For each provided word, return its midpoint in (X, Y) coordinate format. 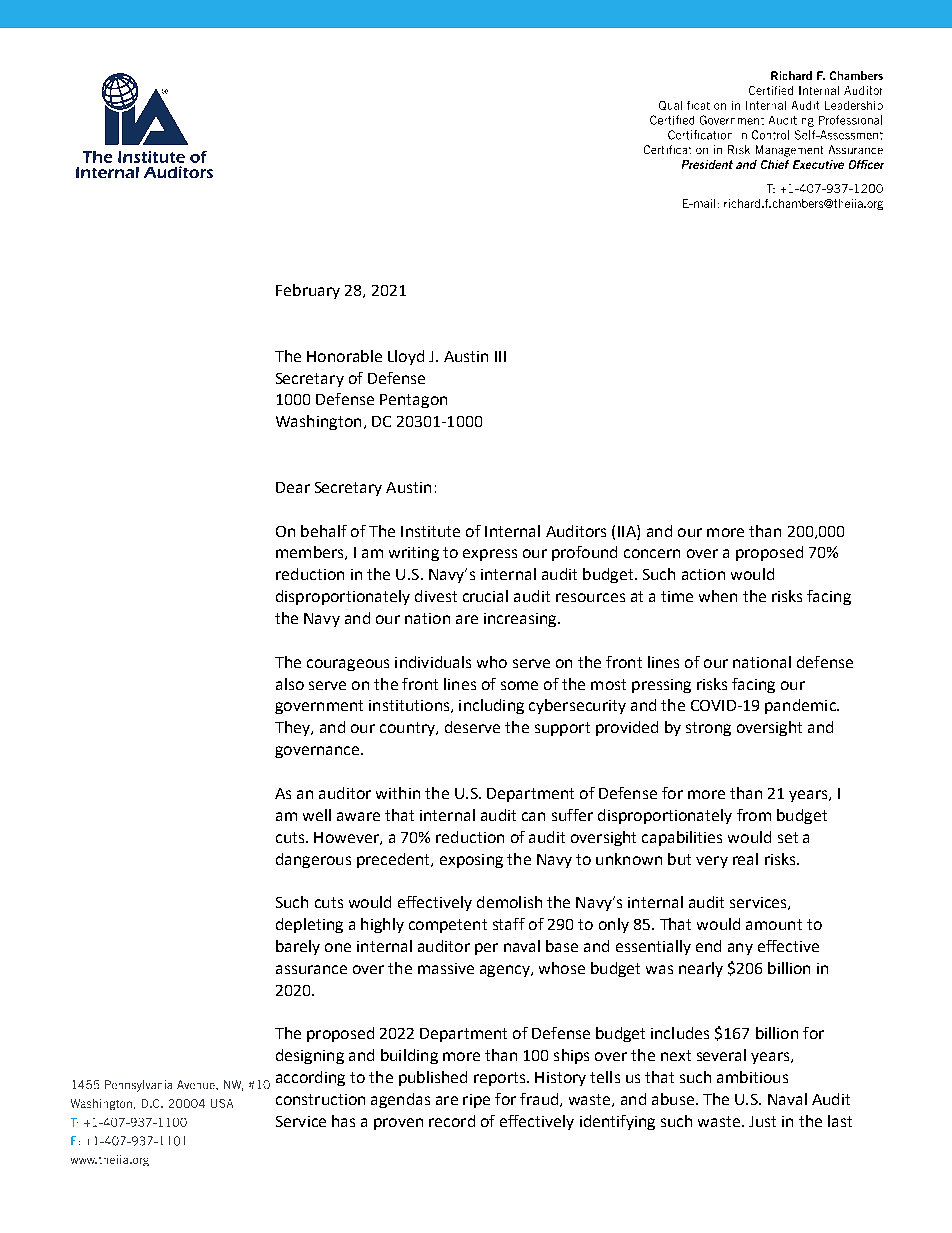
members (311, 553)
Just (762, 1121)
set (788, 837)
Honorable (344, 356)
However (347, 838)
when (718, 596)
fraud (540, 1100)
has (343, 1121)
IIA (628, 531)
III (500, 356)
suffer (572, 815)
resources (590, 597)
